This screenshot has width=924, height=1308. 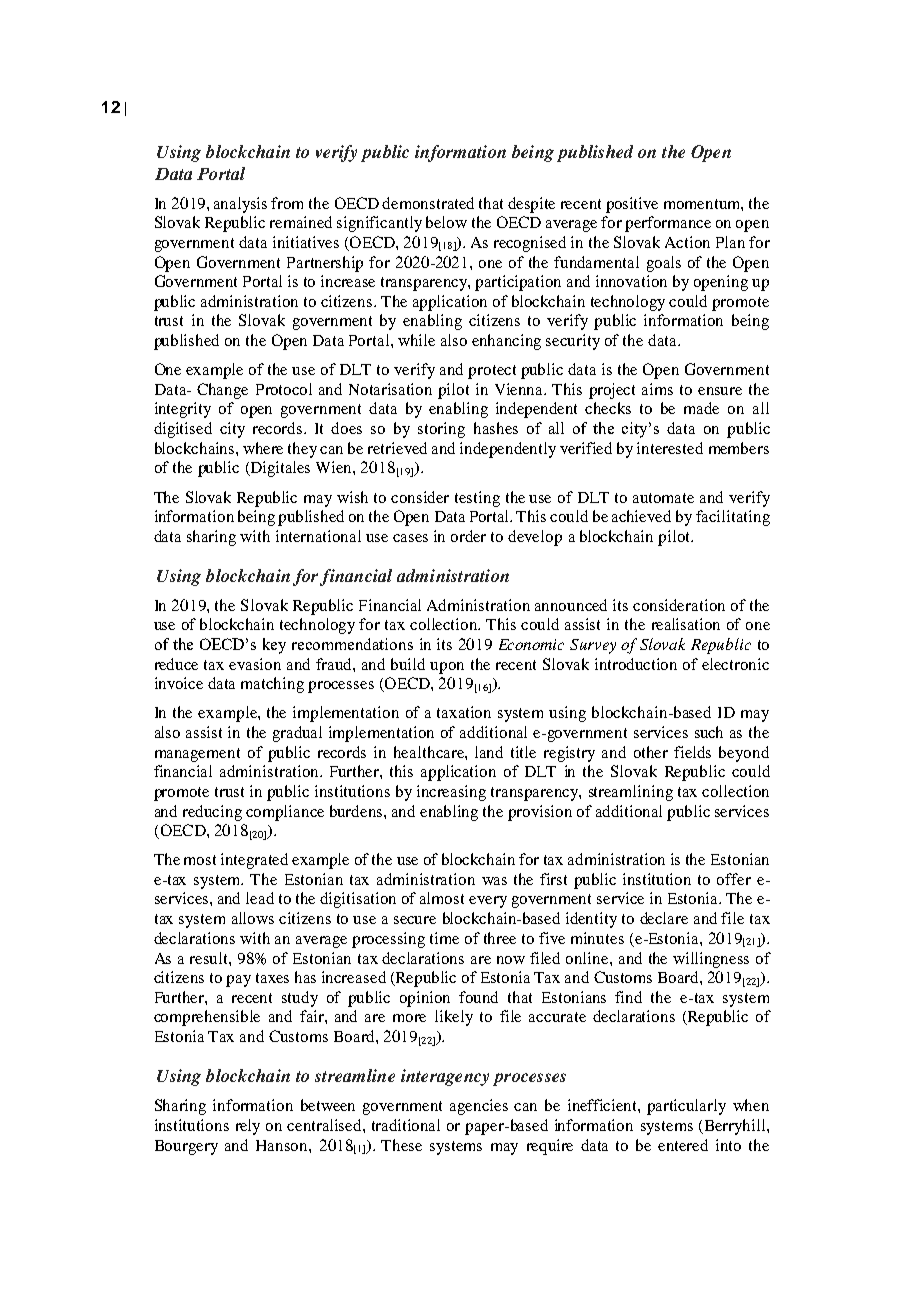 I want to click on below, so click(x=446, y=222).
